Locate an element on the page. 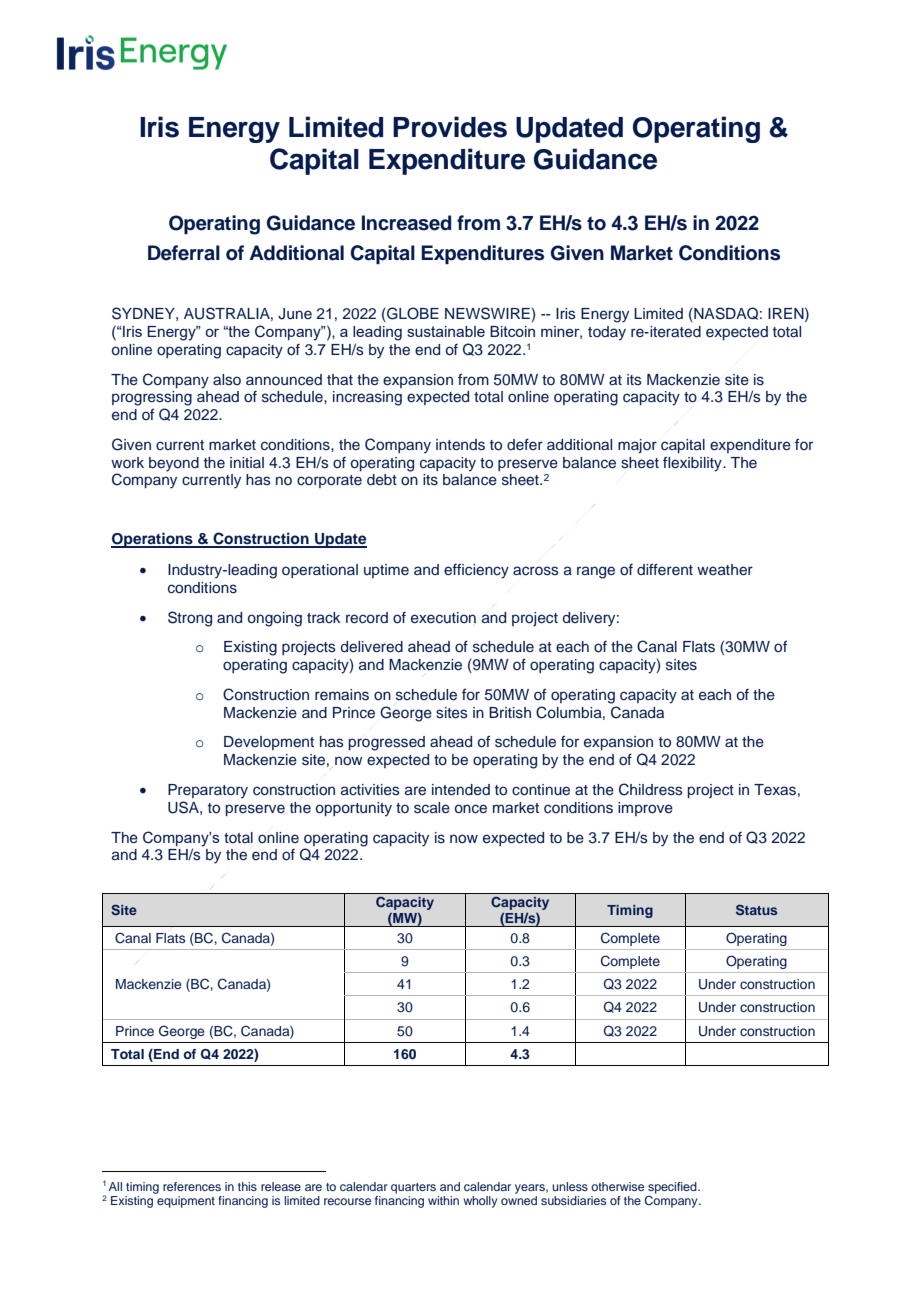 The height and width of the page is (1307, 924). Status is located at coordinates (757, 909).
